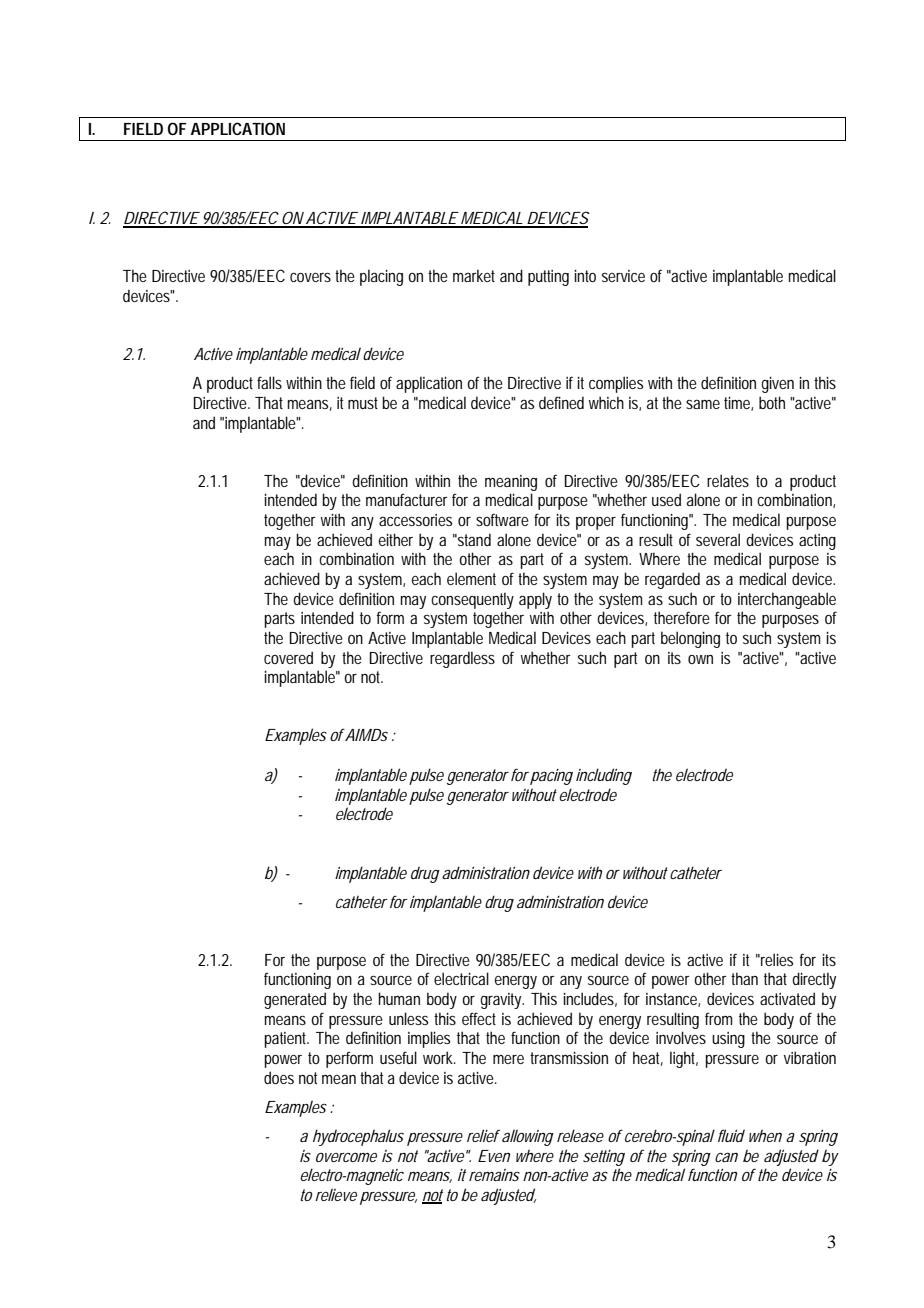 Image resolution: width=924 pixels, height=1308 pixels. Describe the element at coordinates (744, 978) in the screenshot. I see `than` at that location.
